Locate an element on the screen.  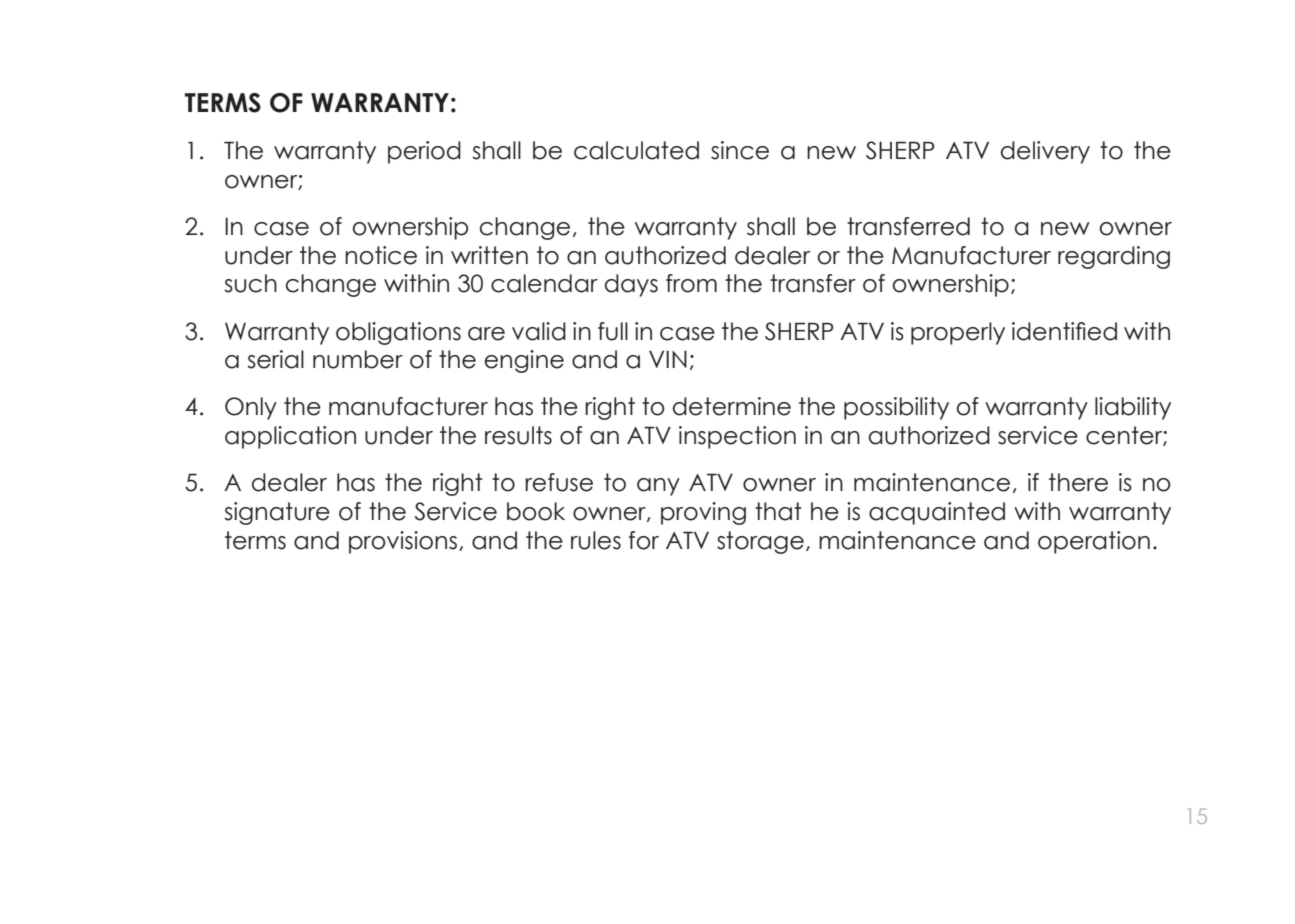
delivery is located at coordinates (1045, 152).
